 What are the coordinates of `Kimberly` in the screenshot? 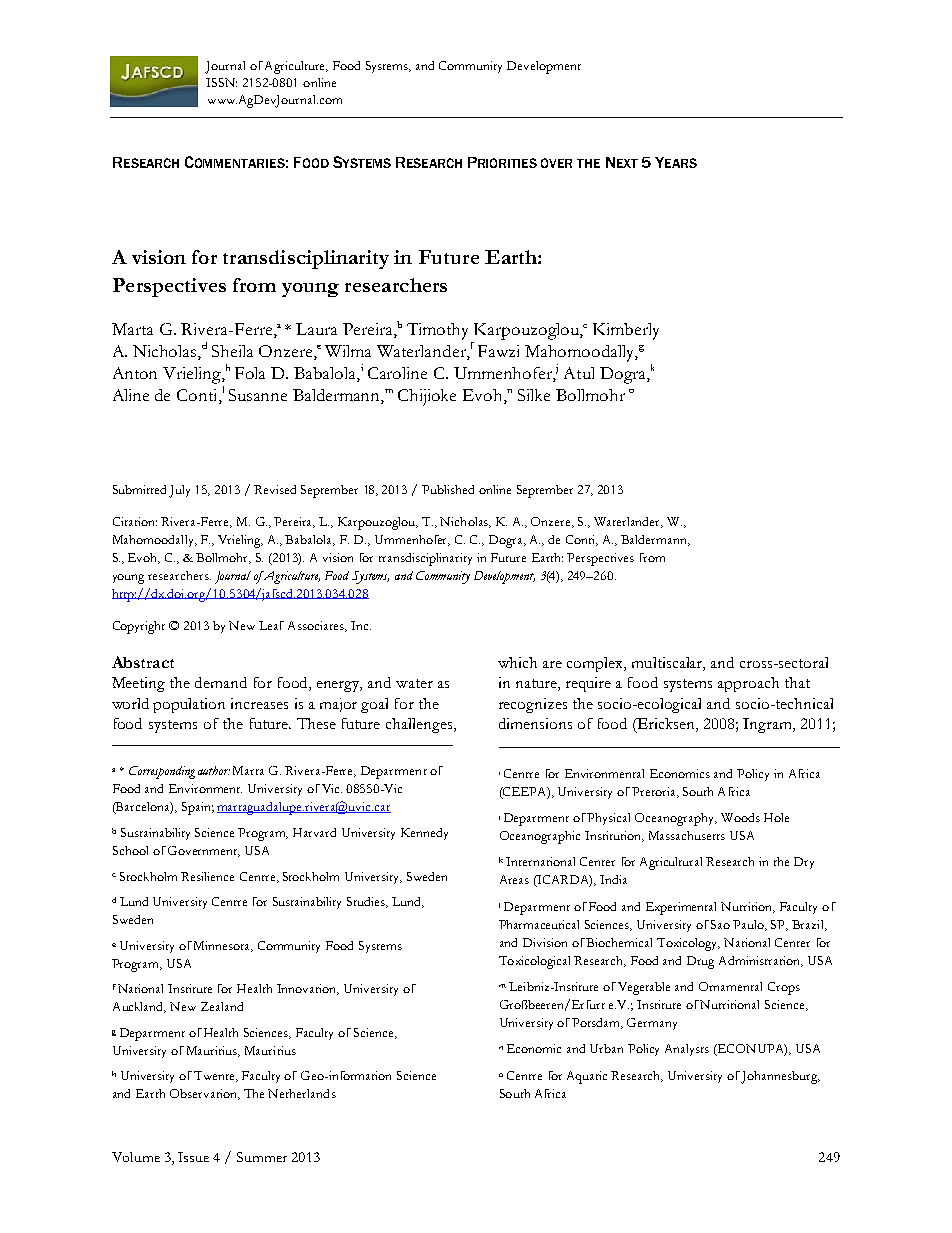 It's located at (626, 331).
